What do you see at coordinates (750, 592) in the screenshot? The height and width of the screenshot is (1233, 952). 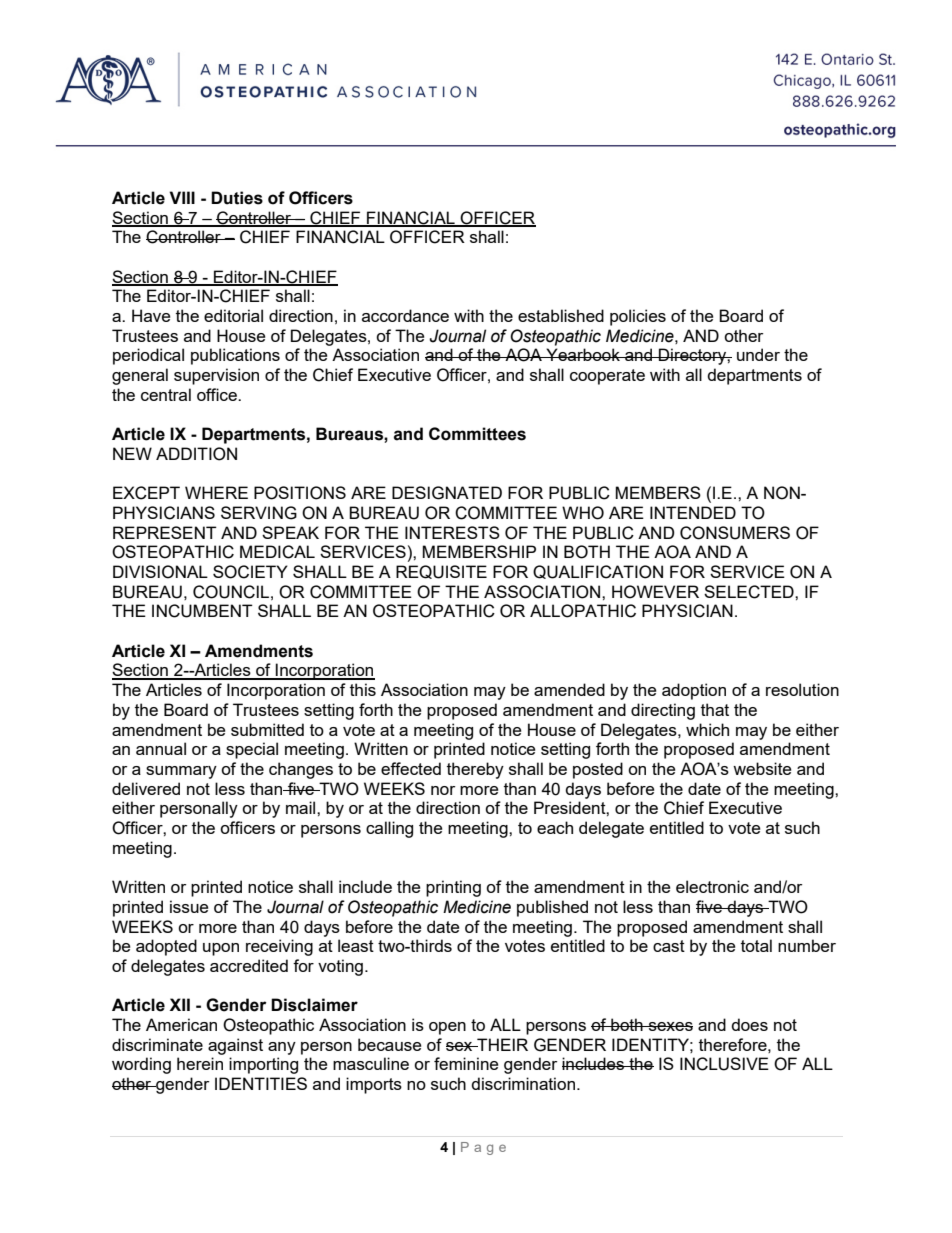 I see `SELECTED` at bounding box center [750, 592].
